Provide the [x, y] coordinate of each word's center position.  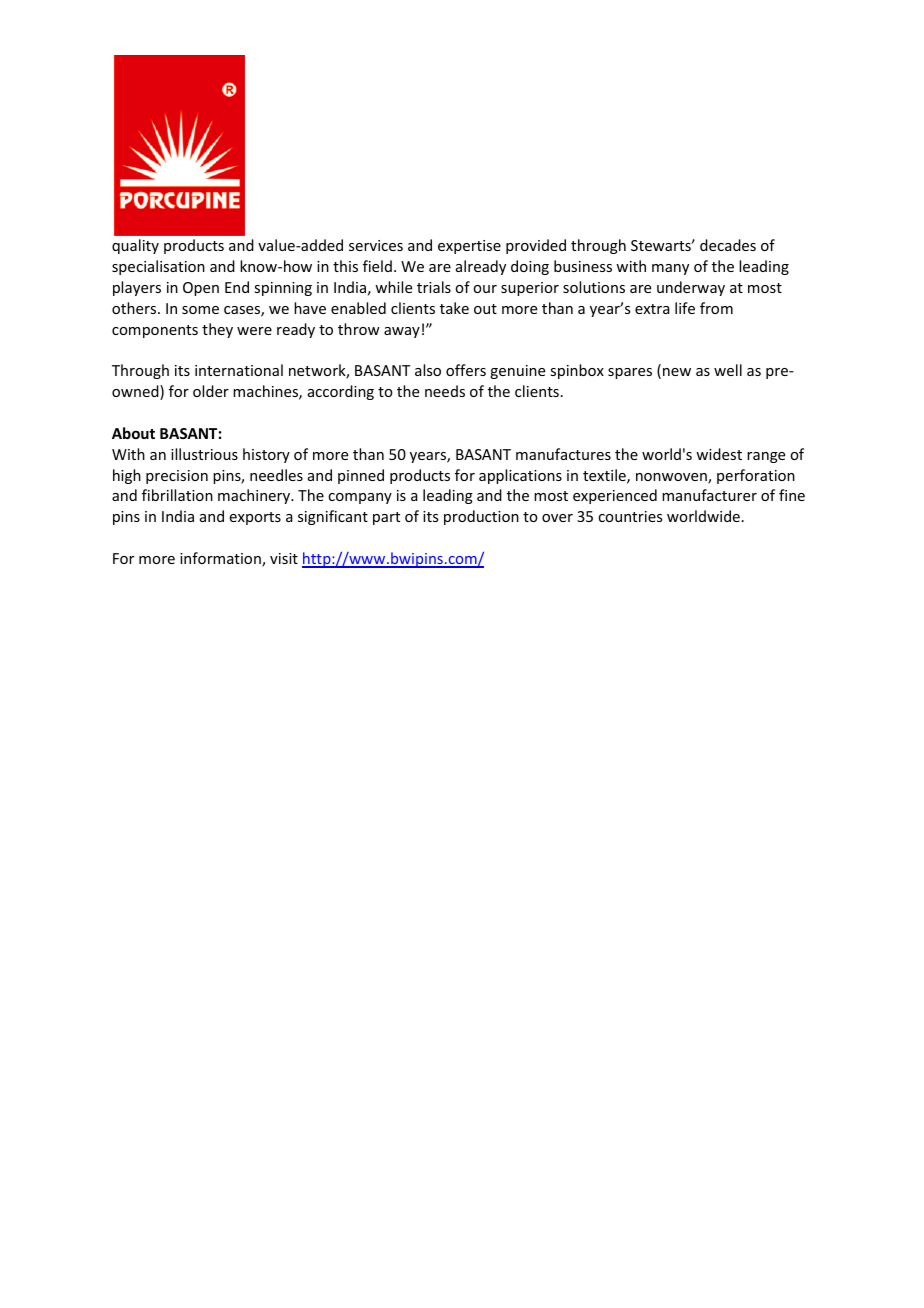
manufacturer [709, 495]
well [728, 370]
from [716, 308]
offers [466, 370]
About [133, 433]
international [239, 370]
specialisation [158, 267]
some [200, 310]
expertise [469, 247]
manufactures [563, 454]
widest [719, 454]
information [221, 559]
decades [728, 245]
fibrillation [177, 495]
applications [520, 476]
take [454, 308]
